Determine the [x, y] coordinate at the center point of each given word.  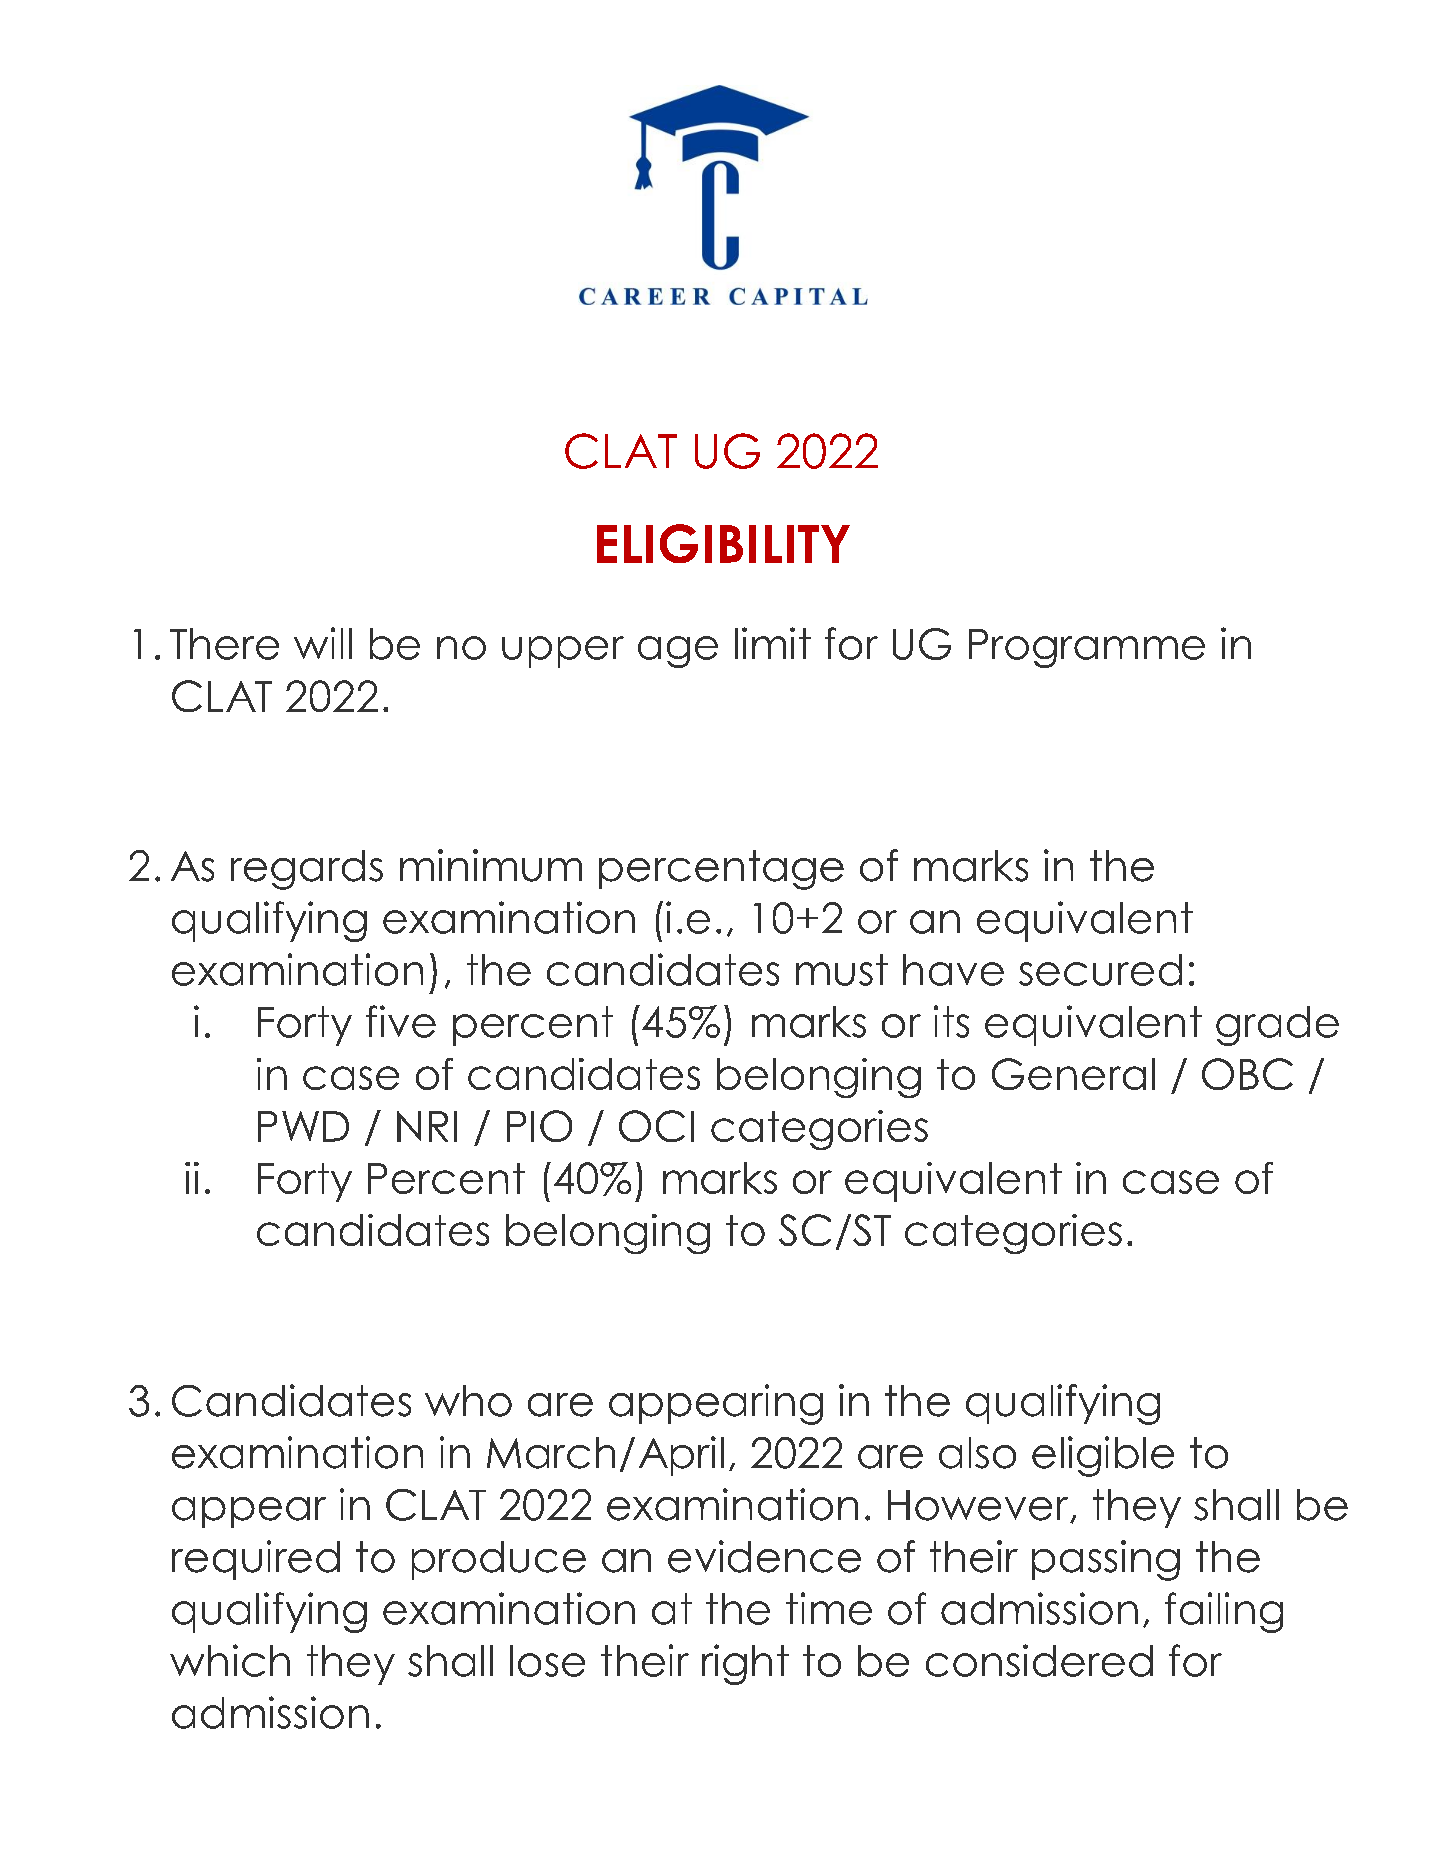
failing [1224, 1612]
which [230, 1660]
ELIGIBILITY [723, 543]
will [323, 643]
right [745, 1664]
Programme [1087, 648]
